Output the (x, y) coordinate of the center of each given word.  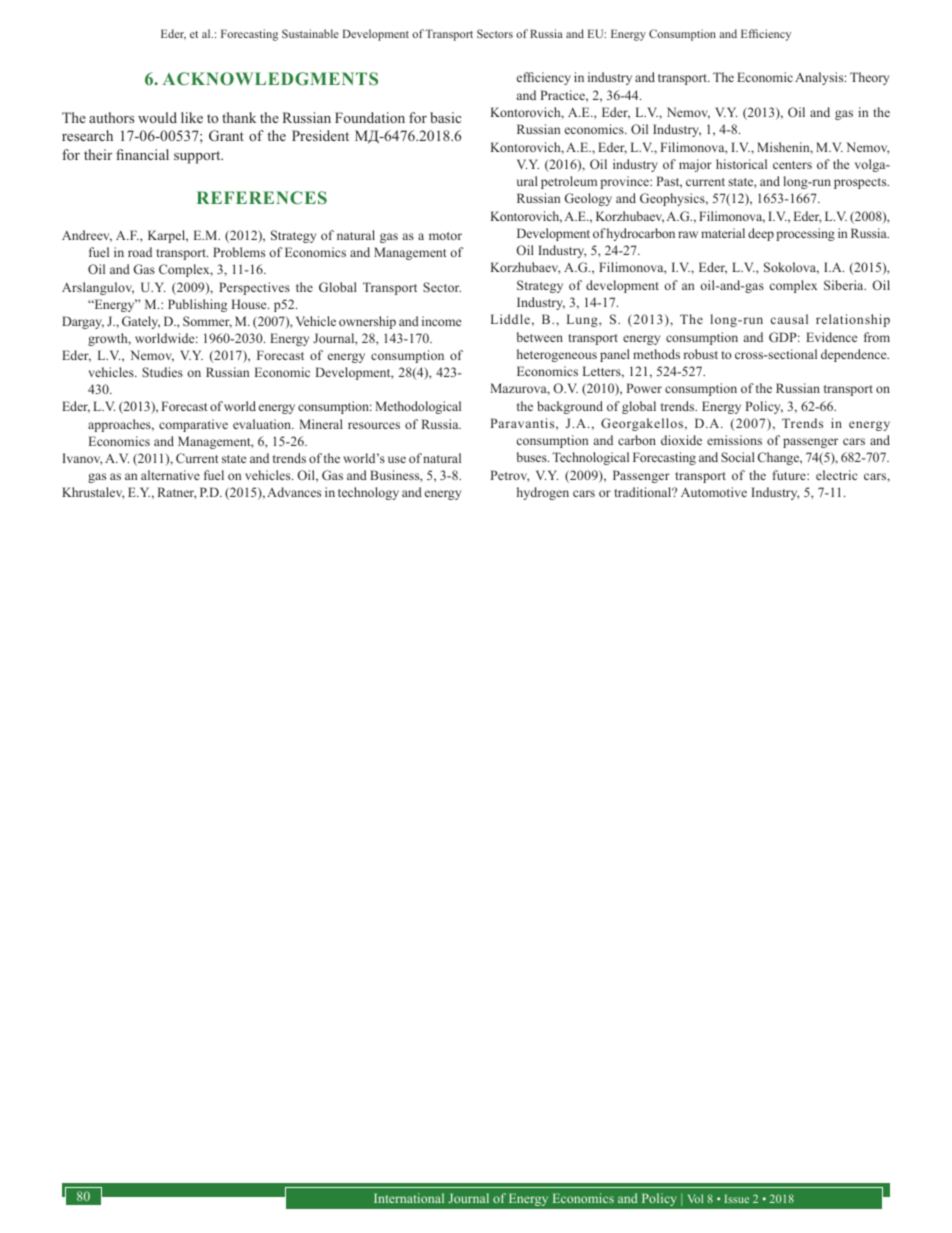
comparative (193, 425)
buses (533, 457)
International (409, 1198)
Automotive (714, 492)
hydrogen (543, 493)
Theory (869, 78)
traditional (644, 492)
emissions (734, 440)
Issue (737, 1199)
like (192, 117)
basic (445, 117)
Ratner (177, 493)
